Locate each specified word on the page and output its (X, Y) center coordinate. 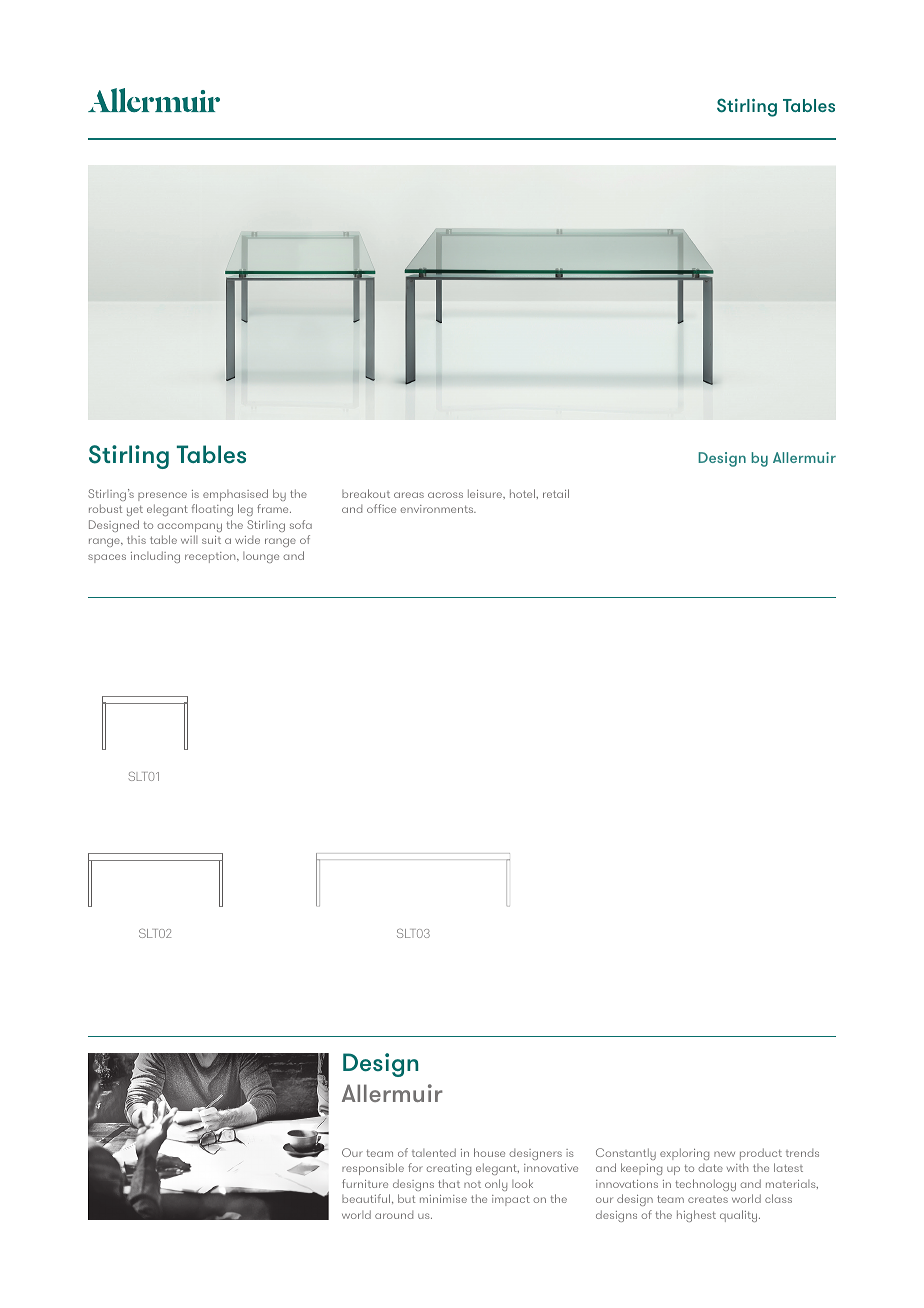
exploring (684, 1154)
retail (556, 493)
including (155, 557)
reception (211, 557)
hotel (523, 493)
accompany (189, 527)
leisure (486, 493)
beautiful (366, 1198)
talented (434, 1152)
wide (247, 540)
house (489, 1152)
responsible (373, 1169)
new (724, 1154)
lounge (261, 557)
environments (438, 509)
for (415, 1167)
